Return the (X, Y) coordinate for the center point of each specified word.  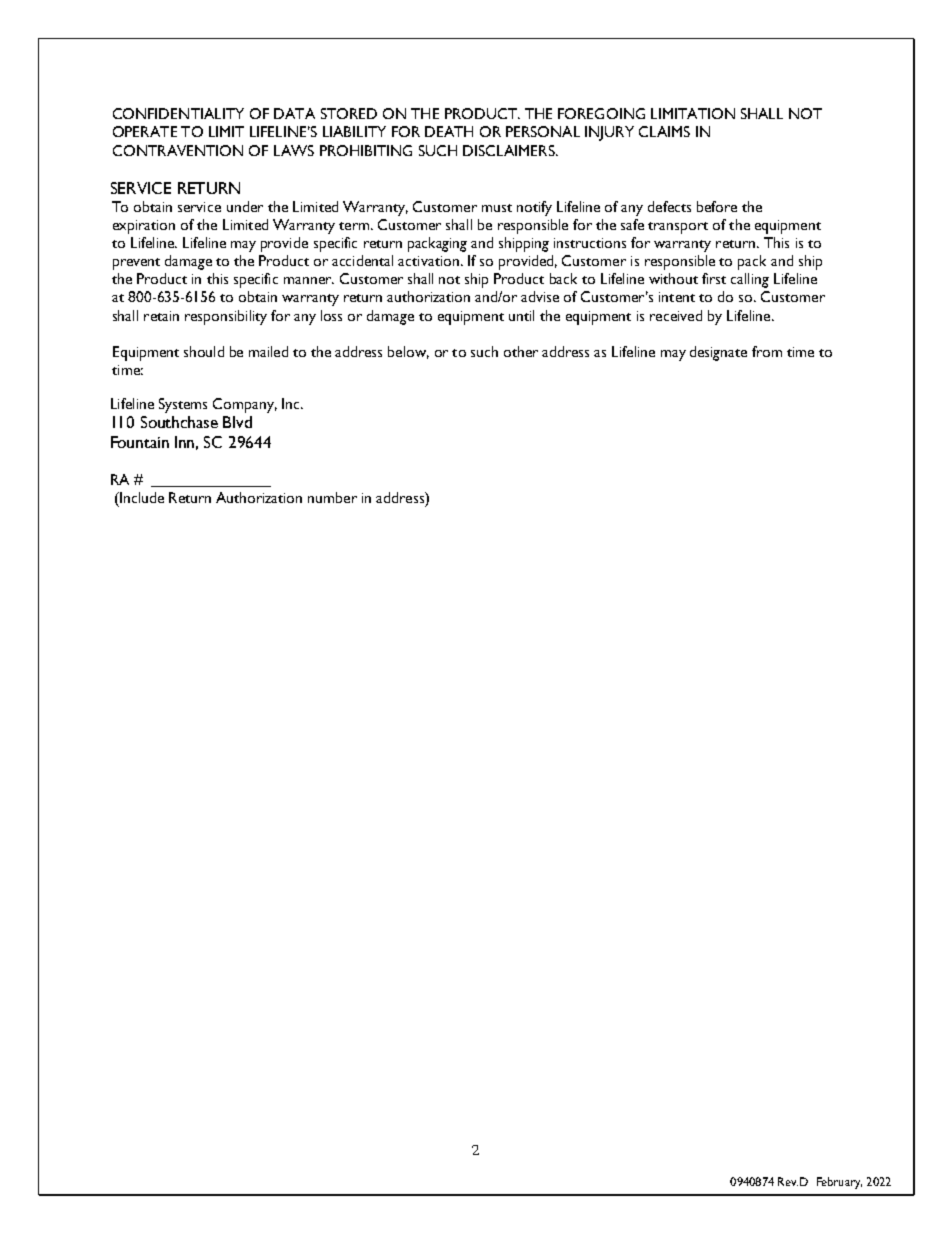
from (767, 351)
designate (718, 353)
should (204, 351)
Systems (183, 405)
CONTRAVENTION (178, 150)
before (717, 206)
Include (141, 497)
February (839, 1183)
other (521, 351)
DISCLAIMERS (510, 150)
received (676, 315)
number (332, 497)
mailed (268, 351)
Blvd (237, 422)
